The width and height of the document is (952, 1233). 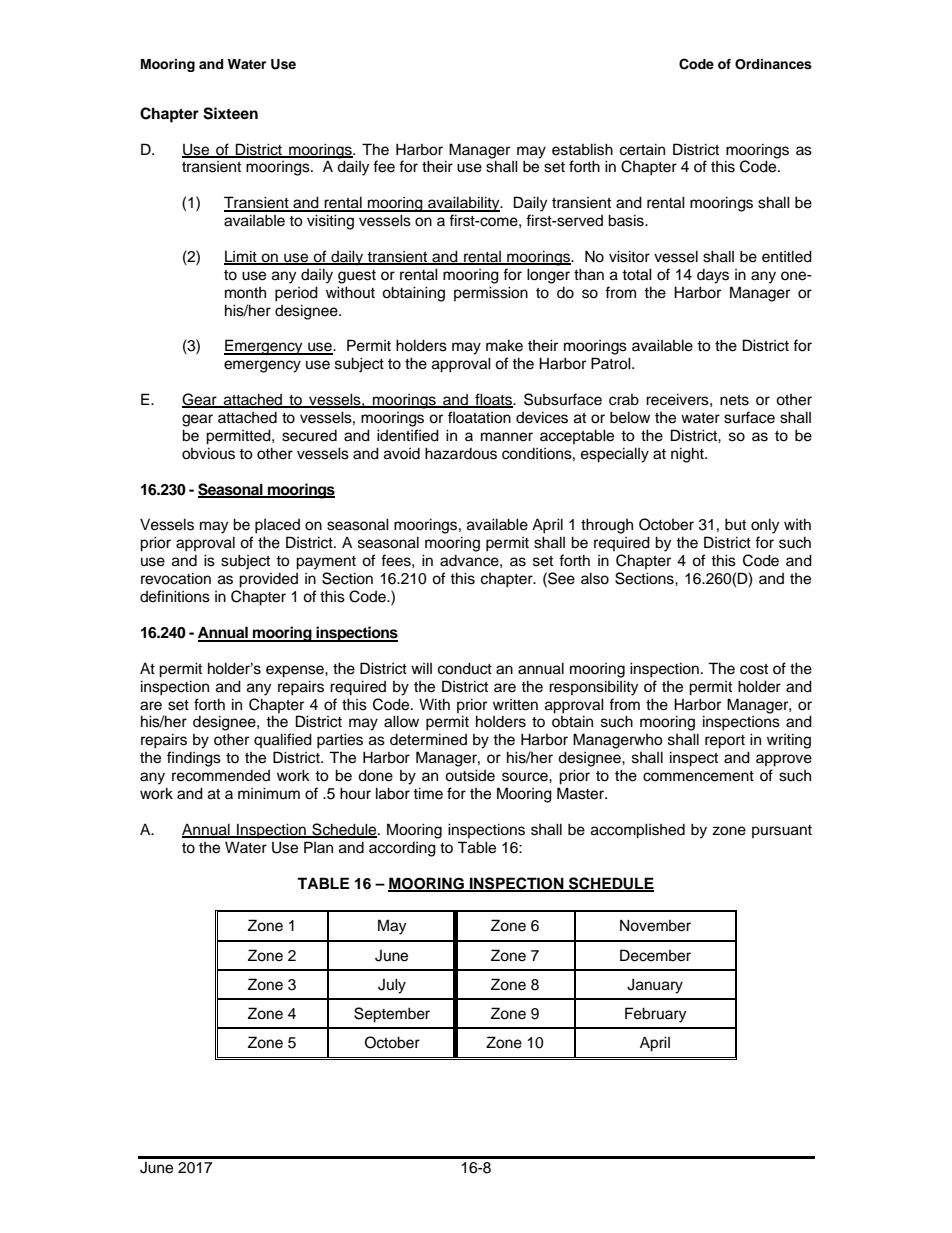 What do you see at coordinates (230, 113) in the document?
I see `Sixteen` at bounding box center [230, 113].
